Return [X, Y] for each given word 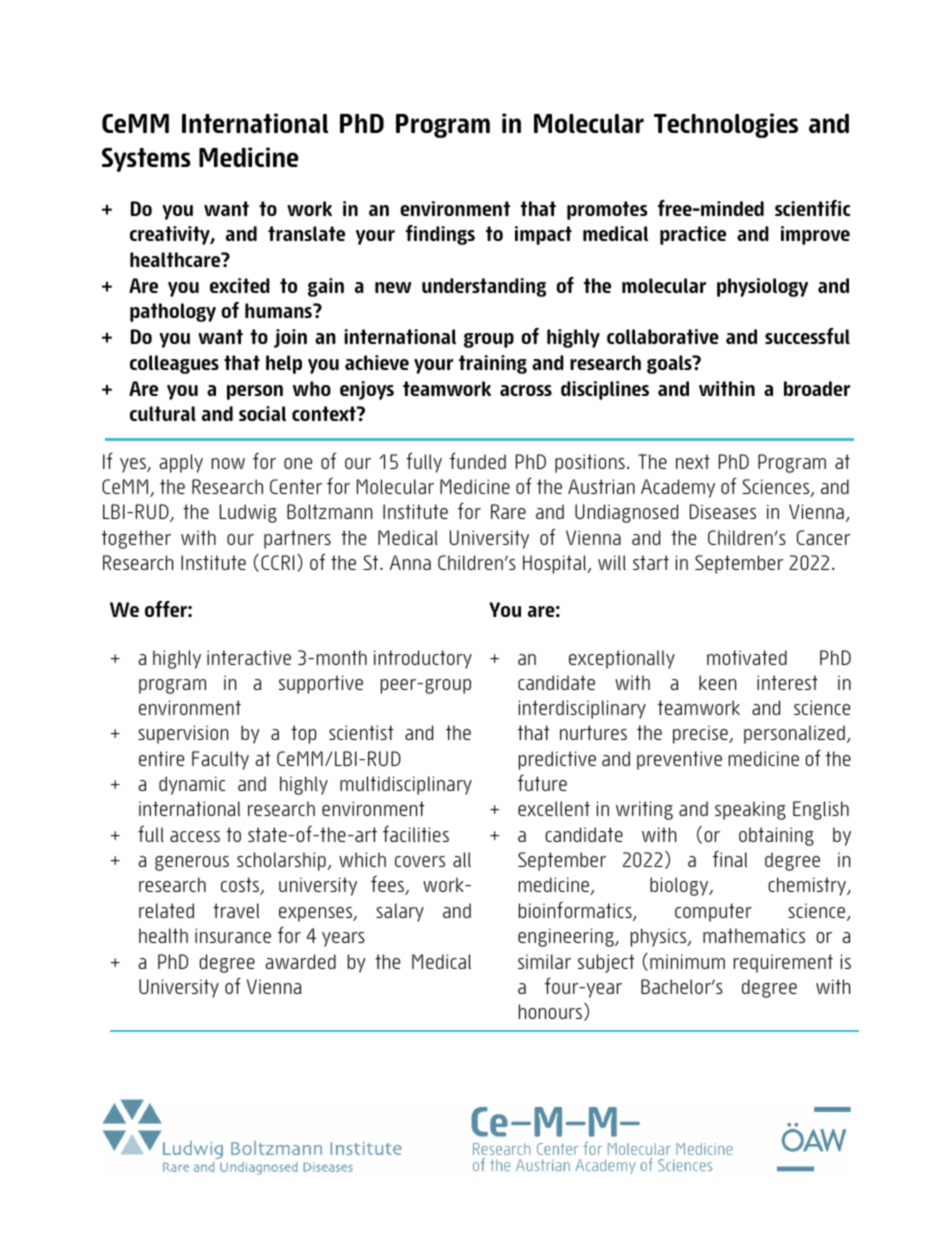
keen [717, 682]
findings [440, 235]
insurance [233, 935]
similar [544, 961]
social [262, 413]
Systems [146, 160]
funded [478, 460]
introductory [423, 659]
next [693, 461]
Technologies [726, 125]
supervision [183, 734]
